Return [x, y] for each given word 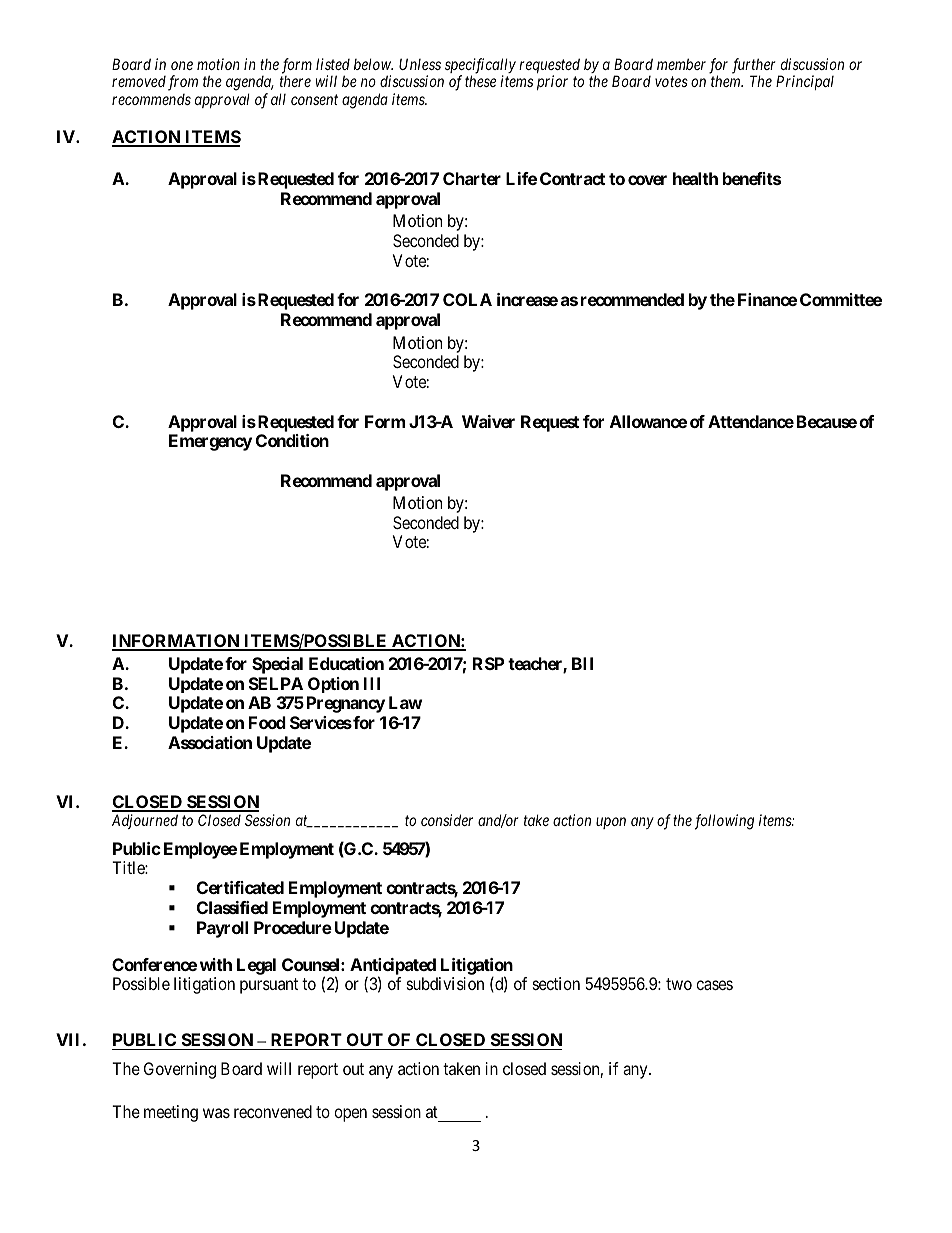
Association [210, 742]
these [480, 81]
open [350, 1115]
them [727, 81]
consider [447, 820]
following [724, 822]
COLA [467, 299]
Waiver [488, 421]
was [216, 1113]
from [183, 83]
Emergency [210, 442]
